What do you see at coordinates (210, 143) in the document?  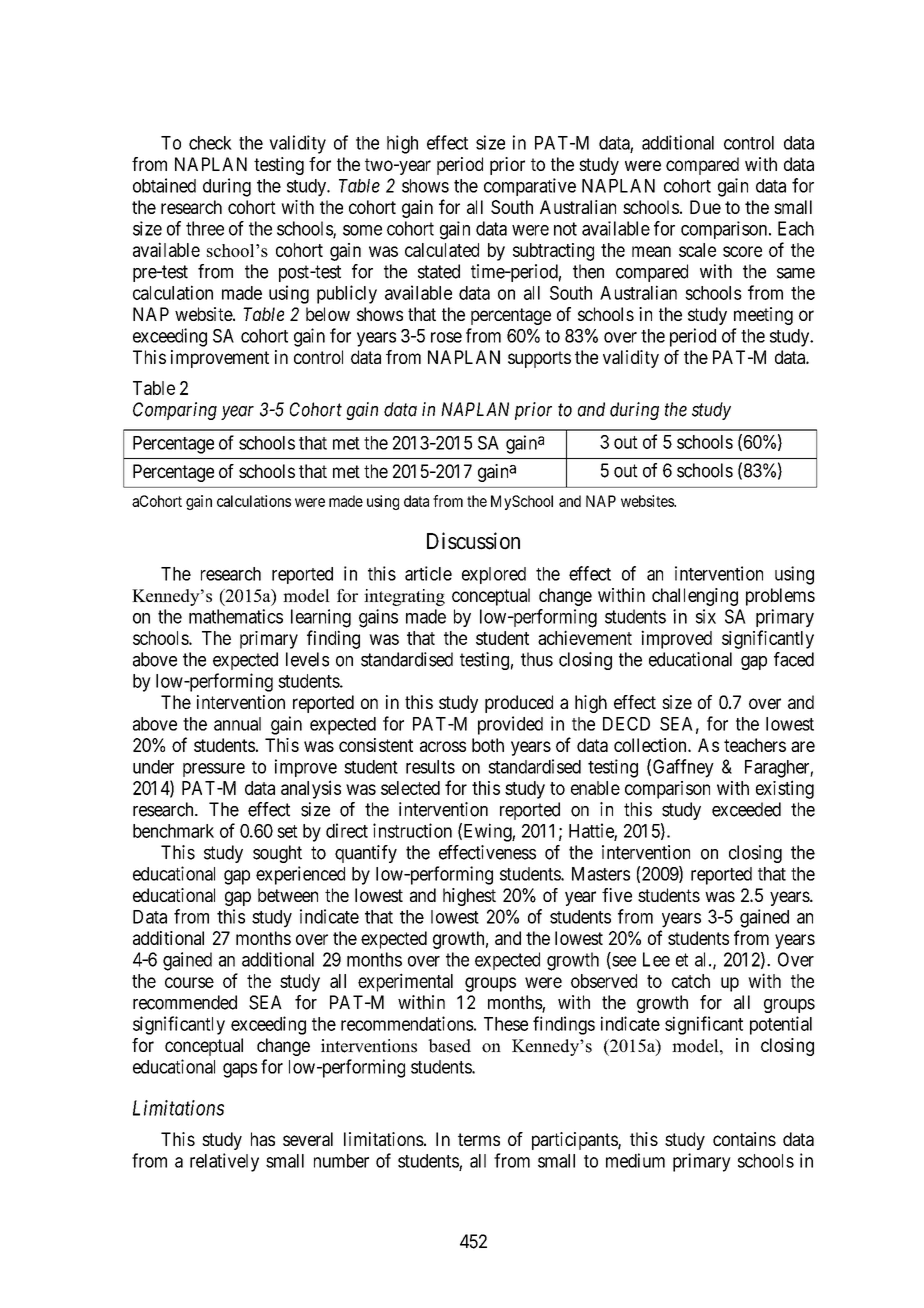 I see `check` at bounding box center [210, 143].
